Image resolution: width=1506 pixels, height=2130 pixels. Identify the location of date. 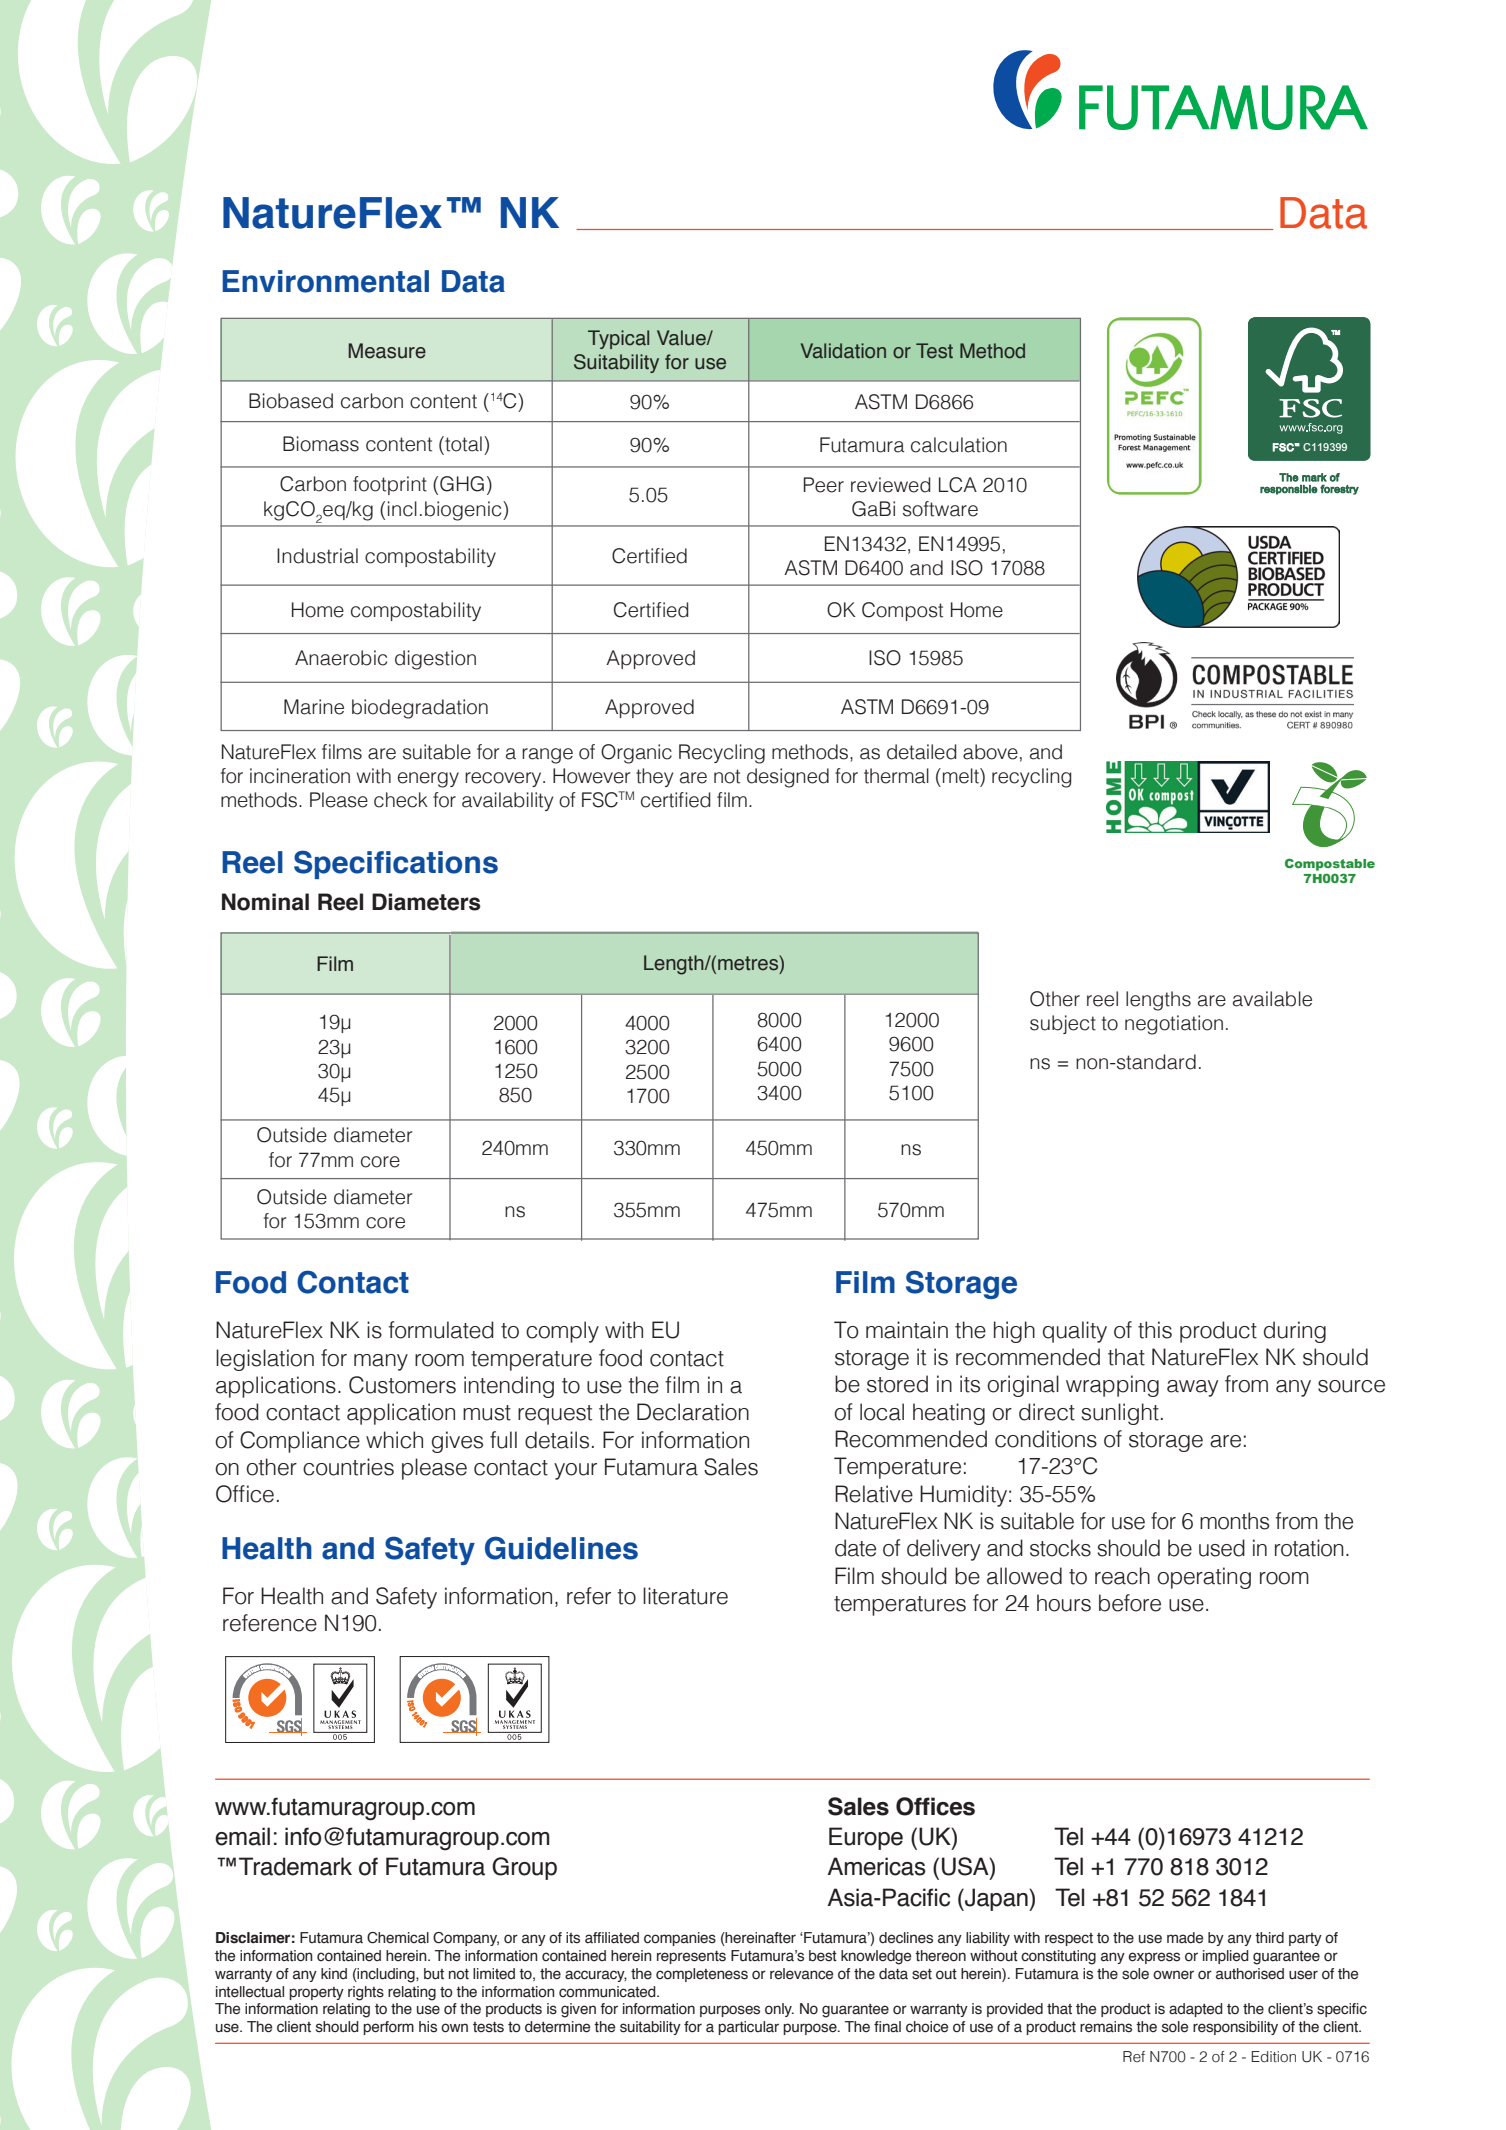
(855, 1548).
